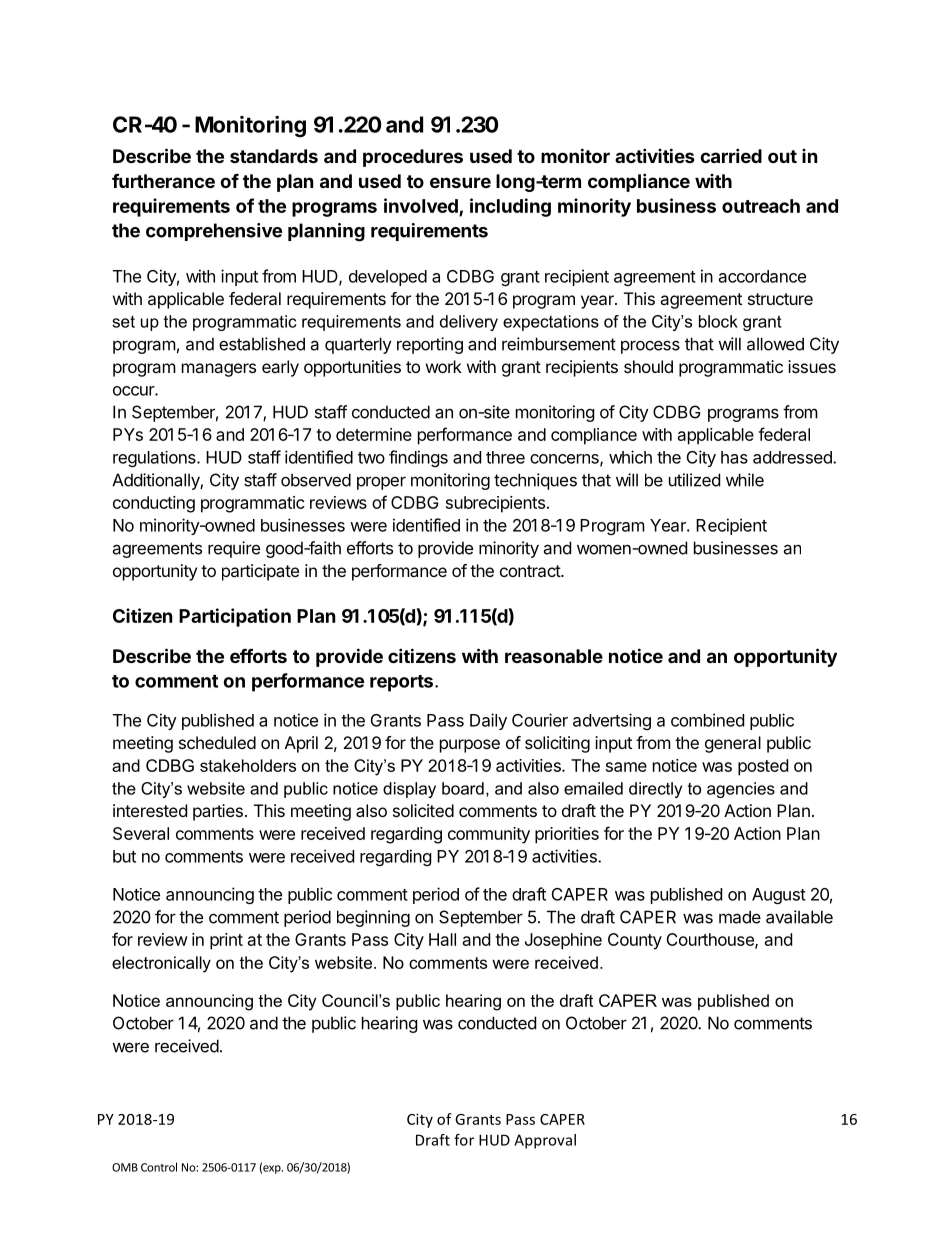  What do you see at coordinates (489, 835) in the screenshot?
I see `community` at bounding box center [489, 835].
